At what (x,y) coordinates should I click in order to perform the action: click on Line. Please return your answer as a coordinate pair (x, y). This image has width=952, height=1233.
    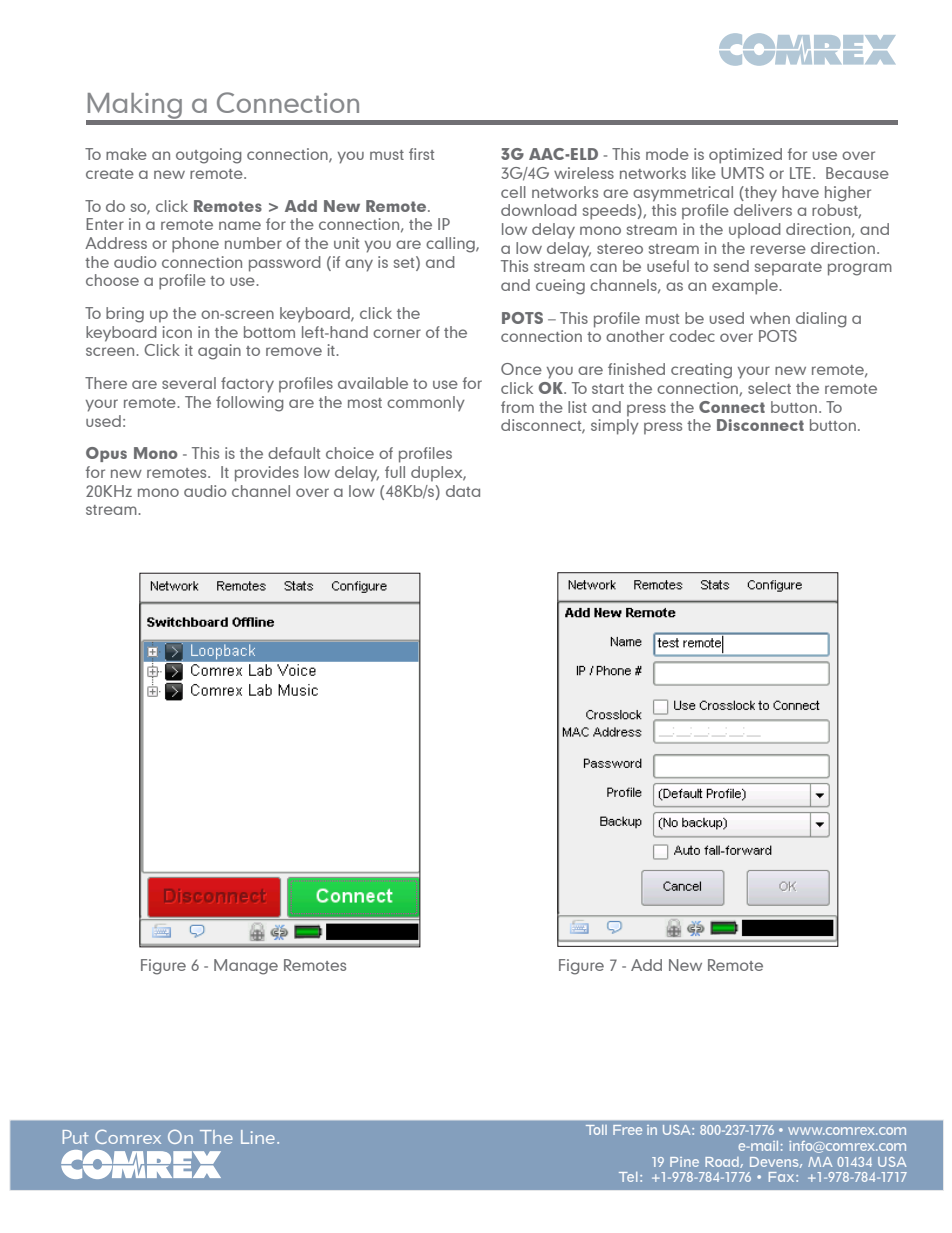
    Looking at the image, I should click on (258, 1137).
